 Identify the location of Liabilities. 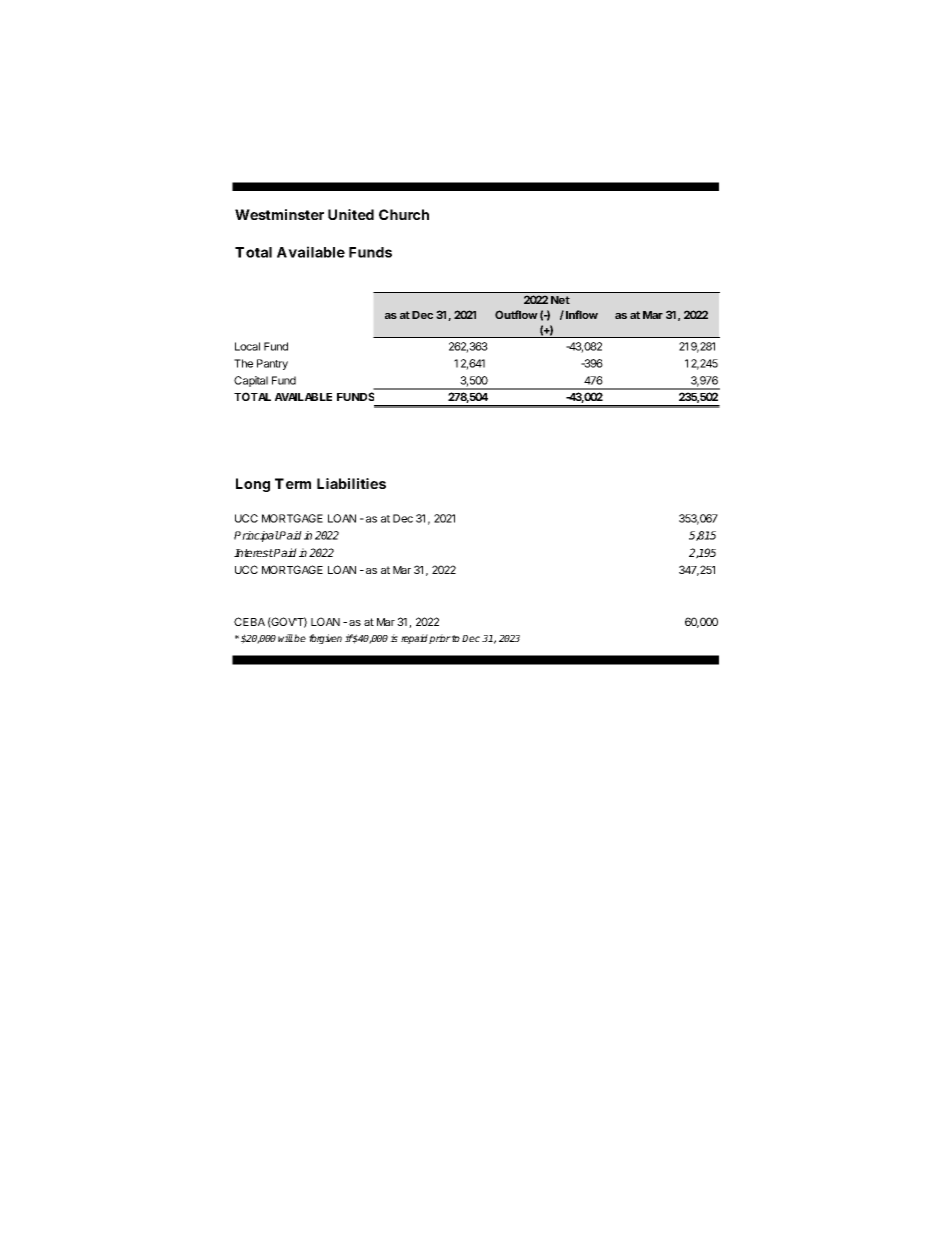
(351, 483).
